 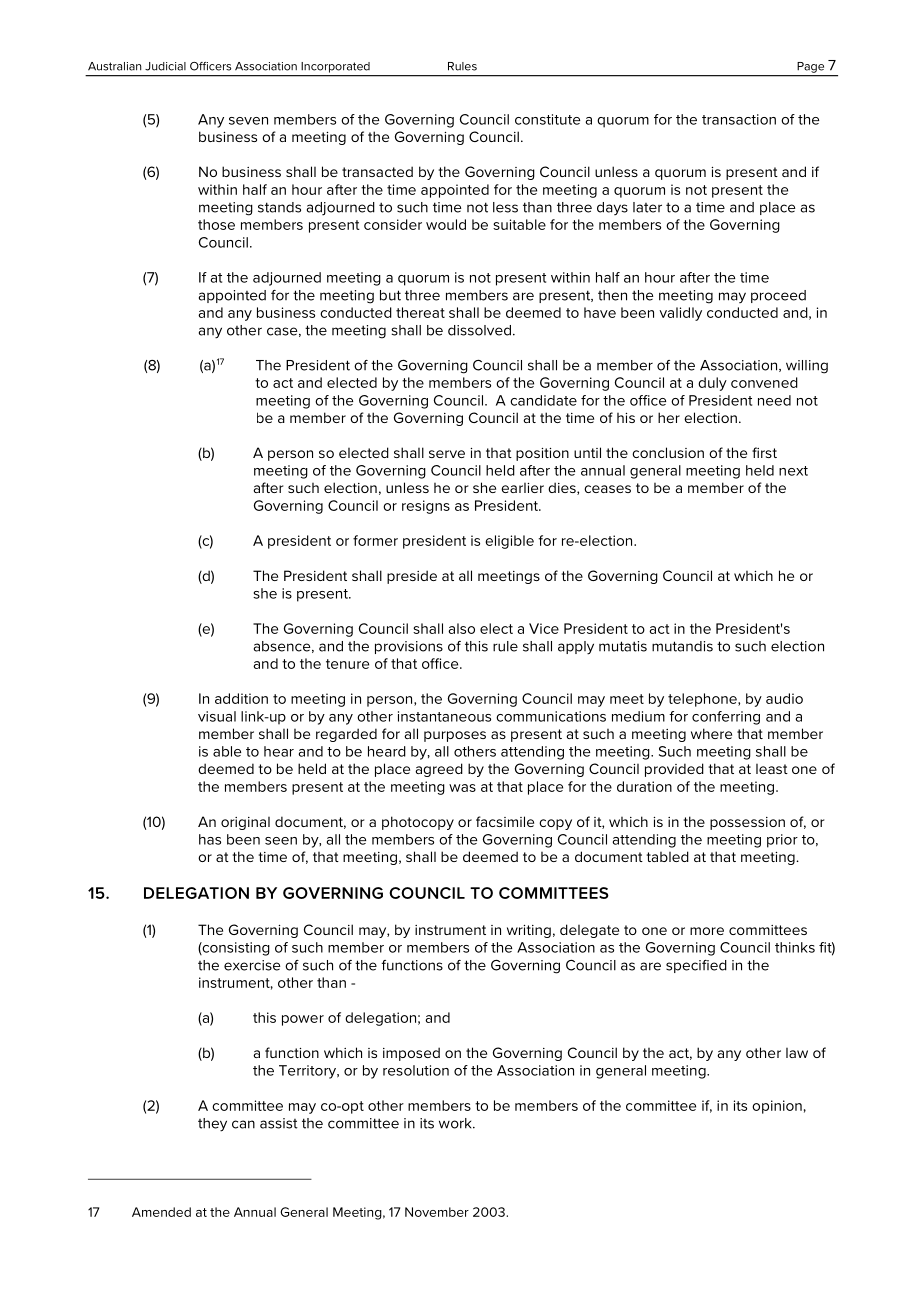 I want to click on constitute, so click(x=547, y=119).
